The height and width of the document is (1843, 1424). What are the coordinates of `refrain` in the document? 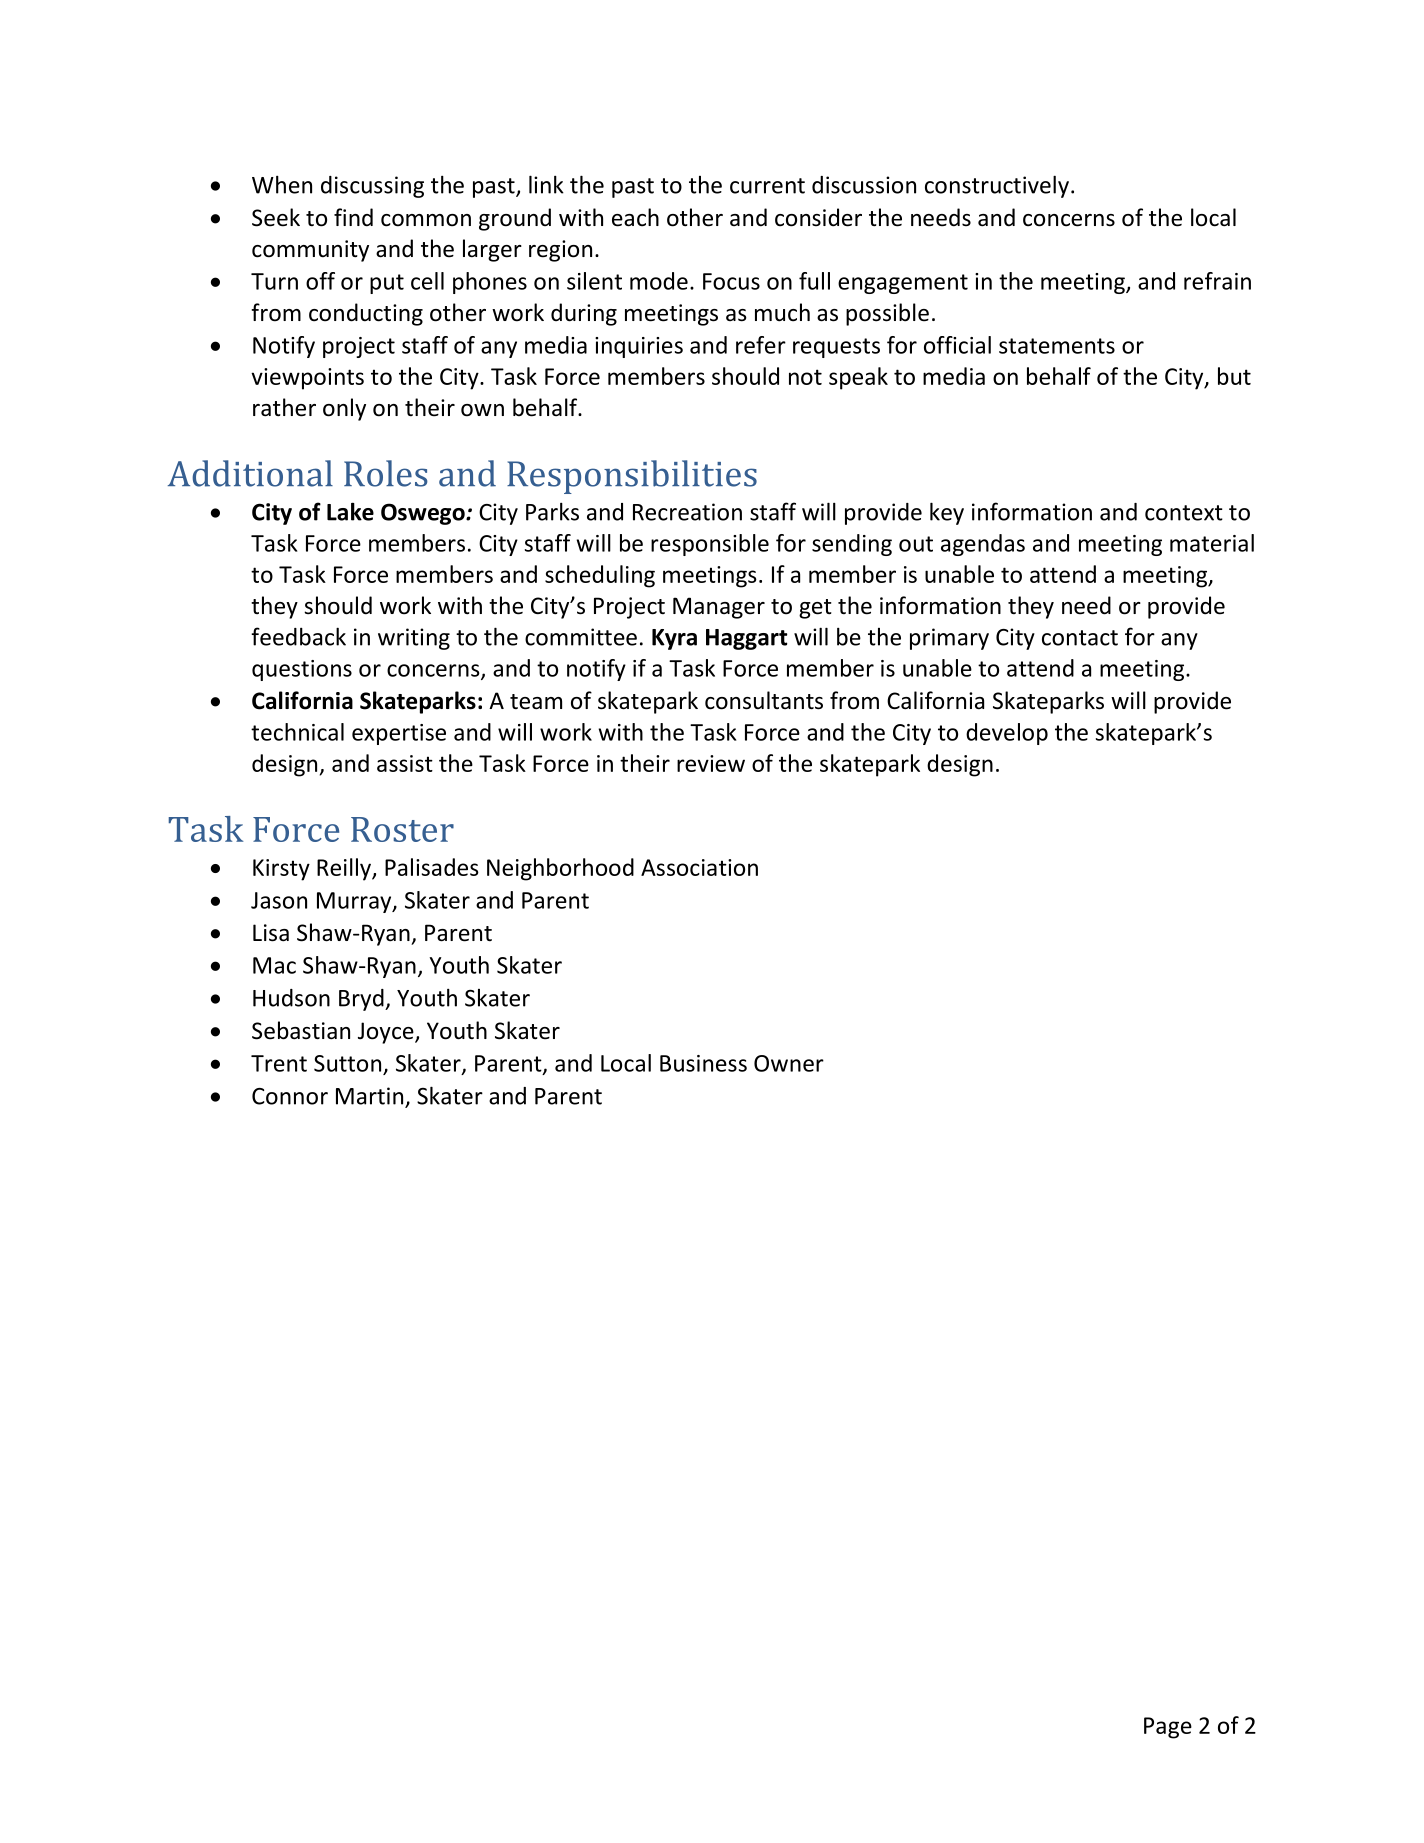 It's located at (1217, 281).
